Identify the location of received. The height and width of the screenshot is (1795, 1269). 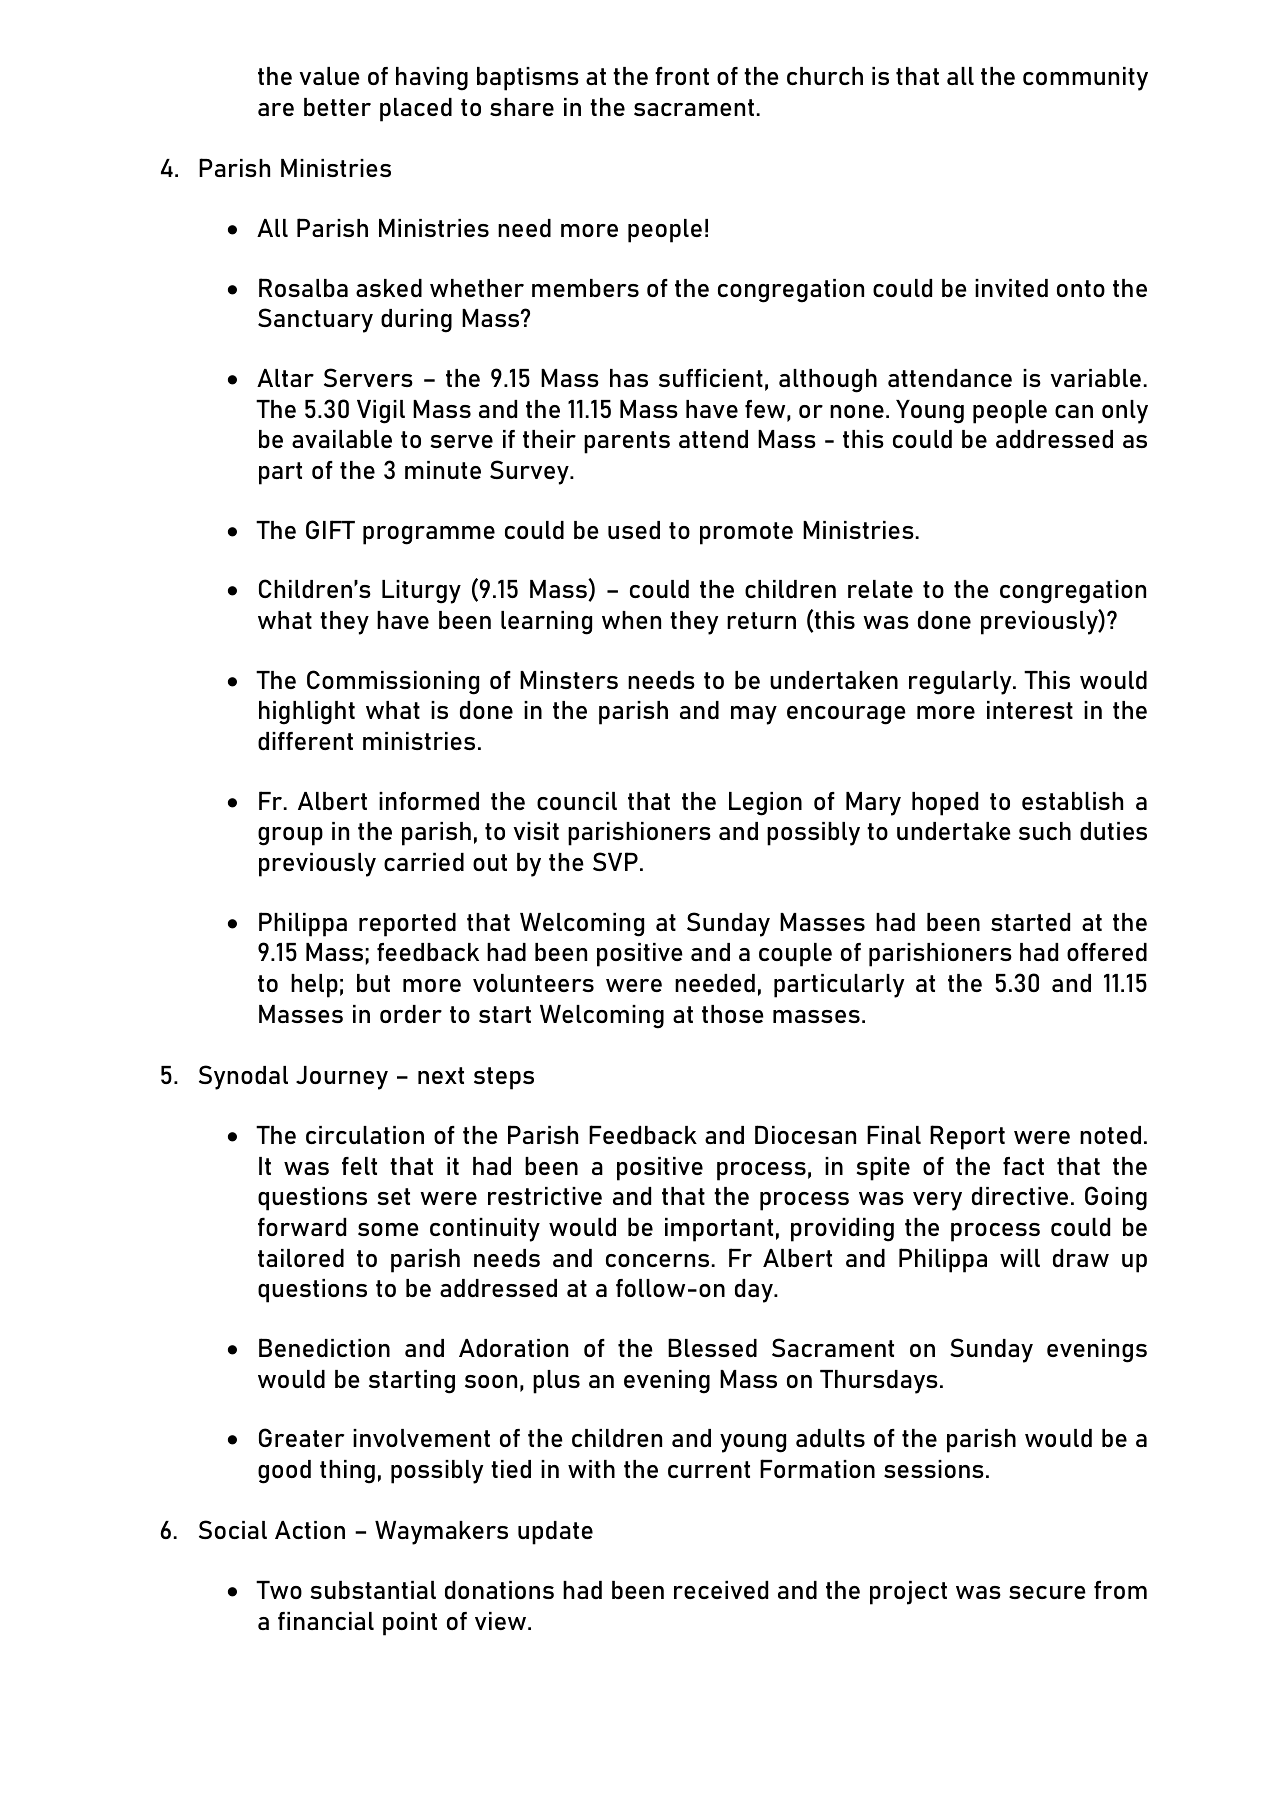
(721, 1590).
